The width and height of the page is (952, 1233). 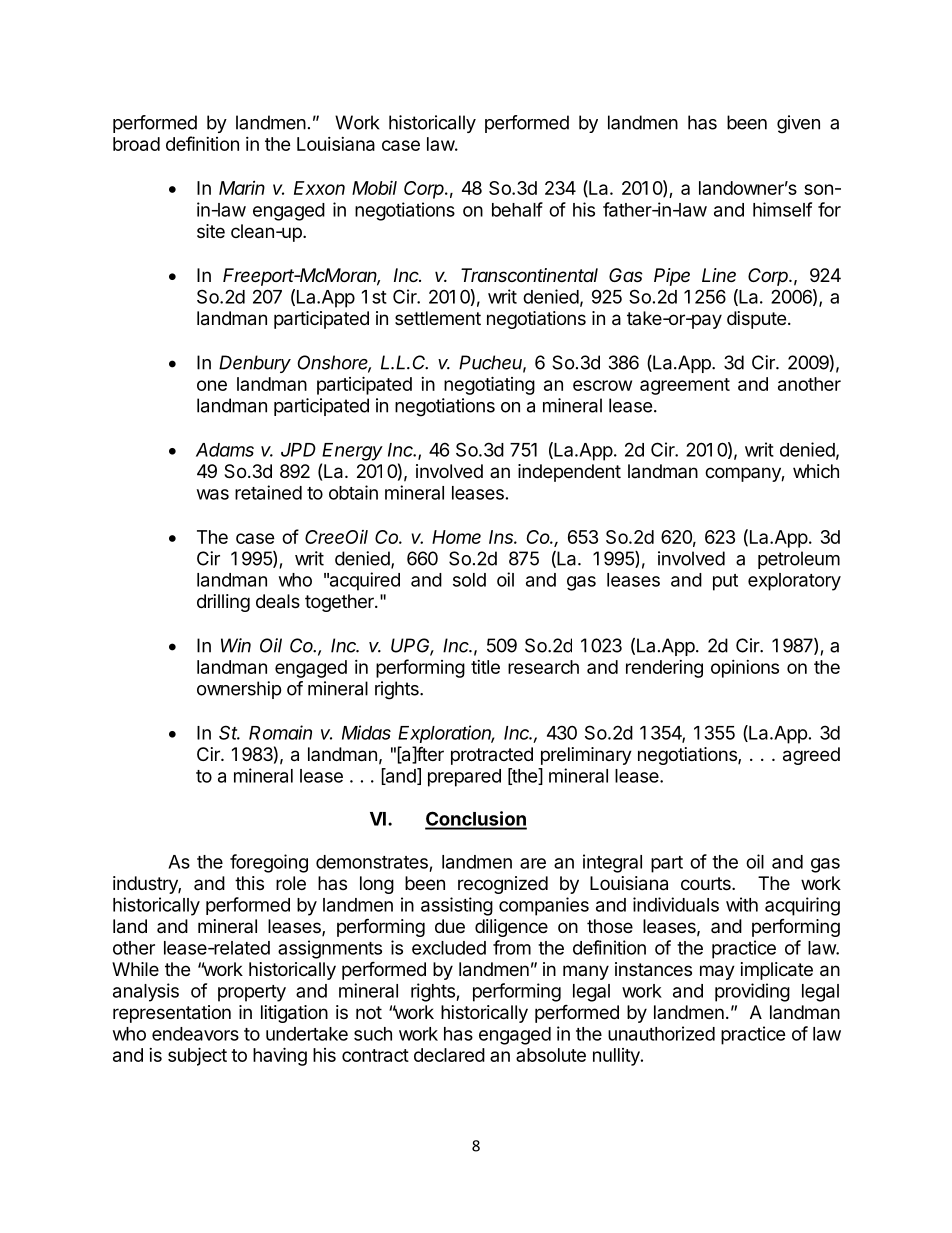 I want to click on agreed, so click(x=811, y=756).
